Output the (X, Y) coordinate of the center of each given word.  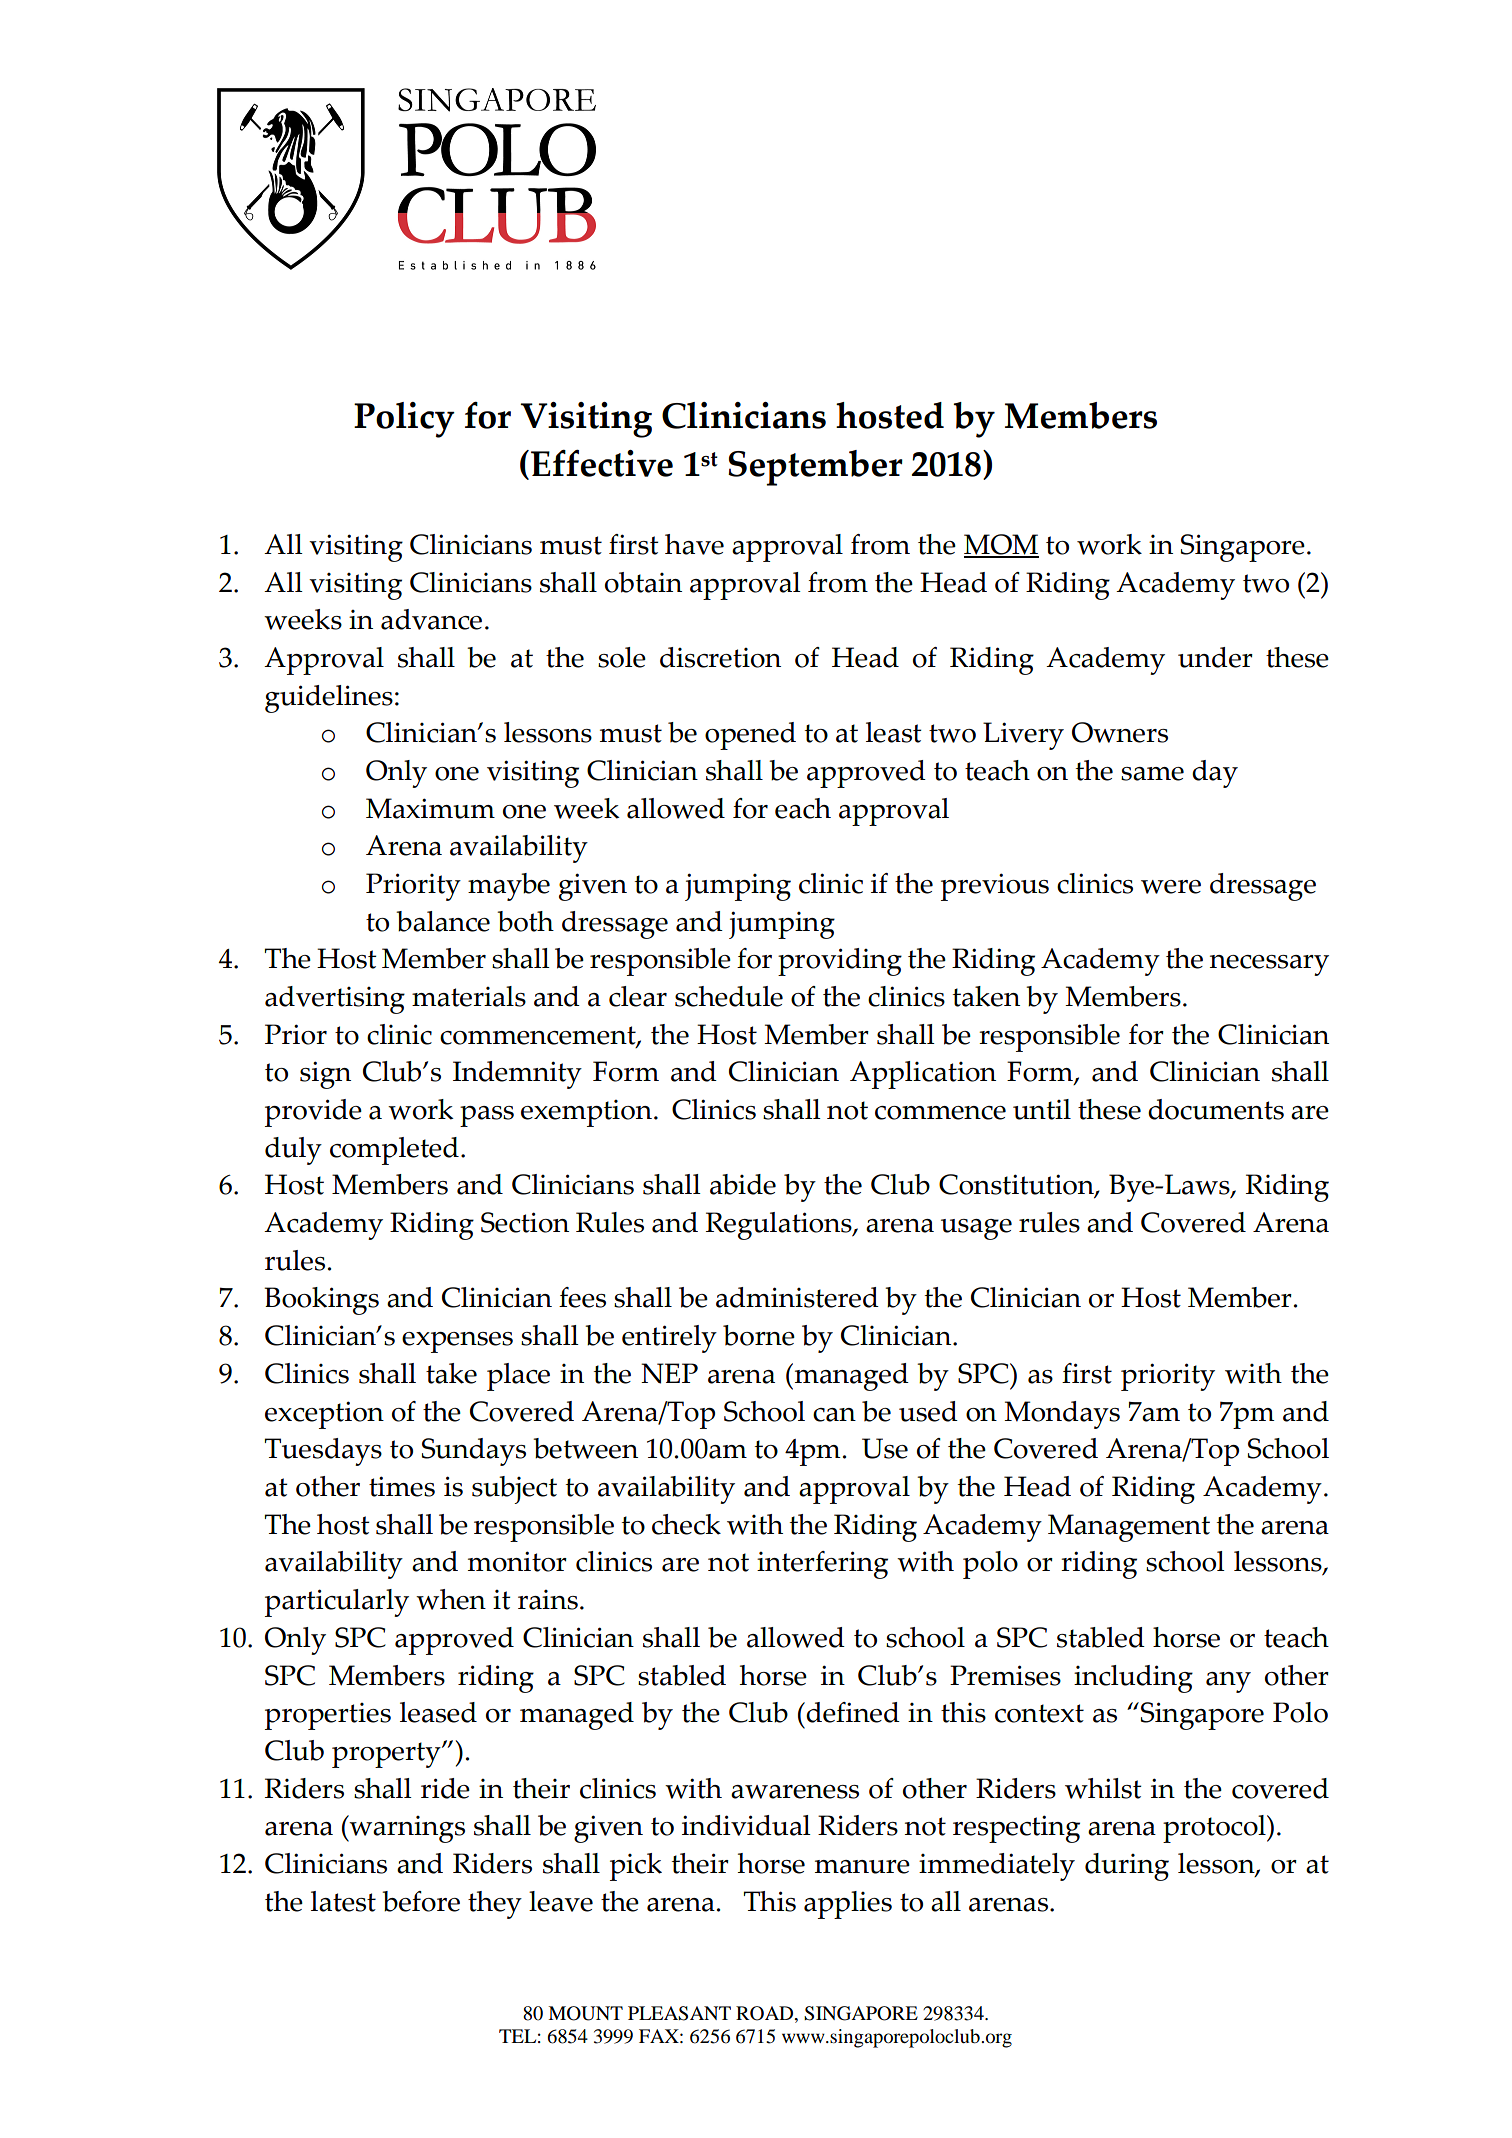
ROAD (766, 2013)
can (834, 1415)
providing (840, 962)
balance (443, 921)
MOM (1001, 545)
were (1171, 887)
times (402, 1486)
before (421, 1901)
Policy (404, 420)
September (815, 468)
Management (1129, 1528)
